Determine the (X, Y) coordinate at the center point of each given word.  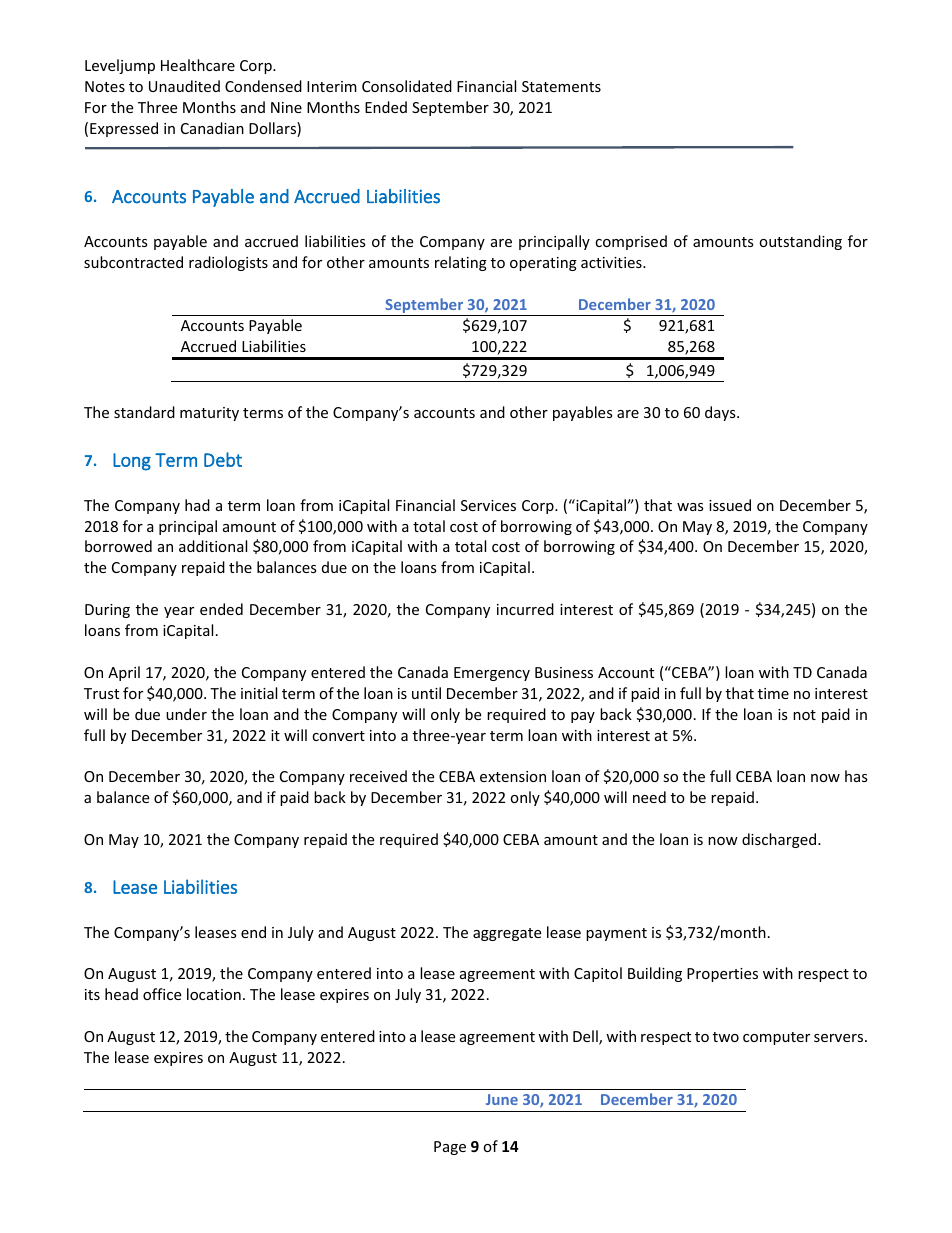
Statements (561, 86)
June (502, 1099)
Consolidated (407, 86)
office (162, 994)
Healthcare (198, 65)
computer (776, 1038)
